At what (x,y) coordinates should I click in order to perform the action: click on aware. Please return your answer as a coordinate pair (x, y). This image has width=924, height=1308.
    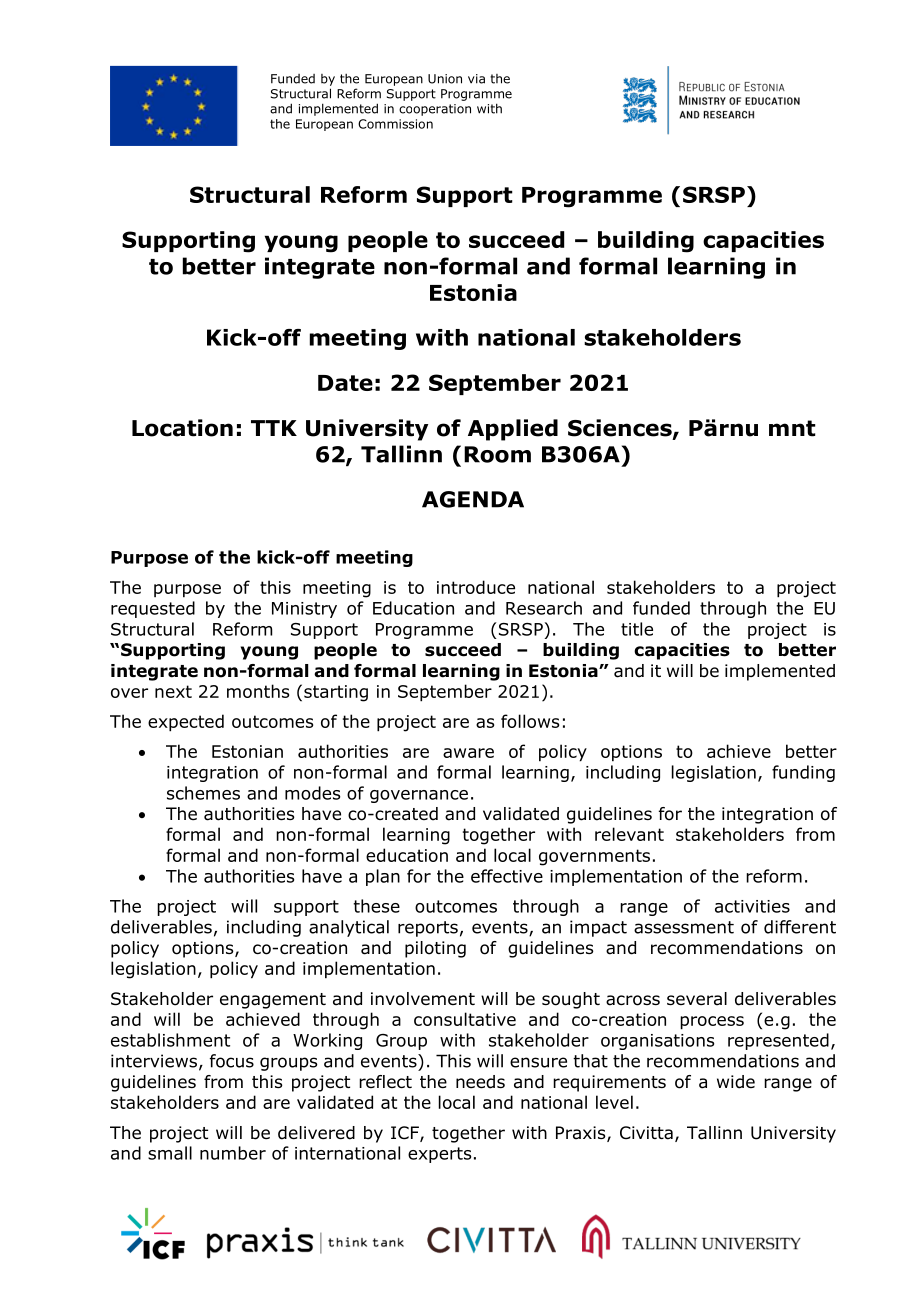
    Looking at the image, I should click on (468, 753).
